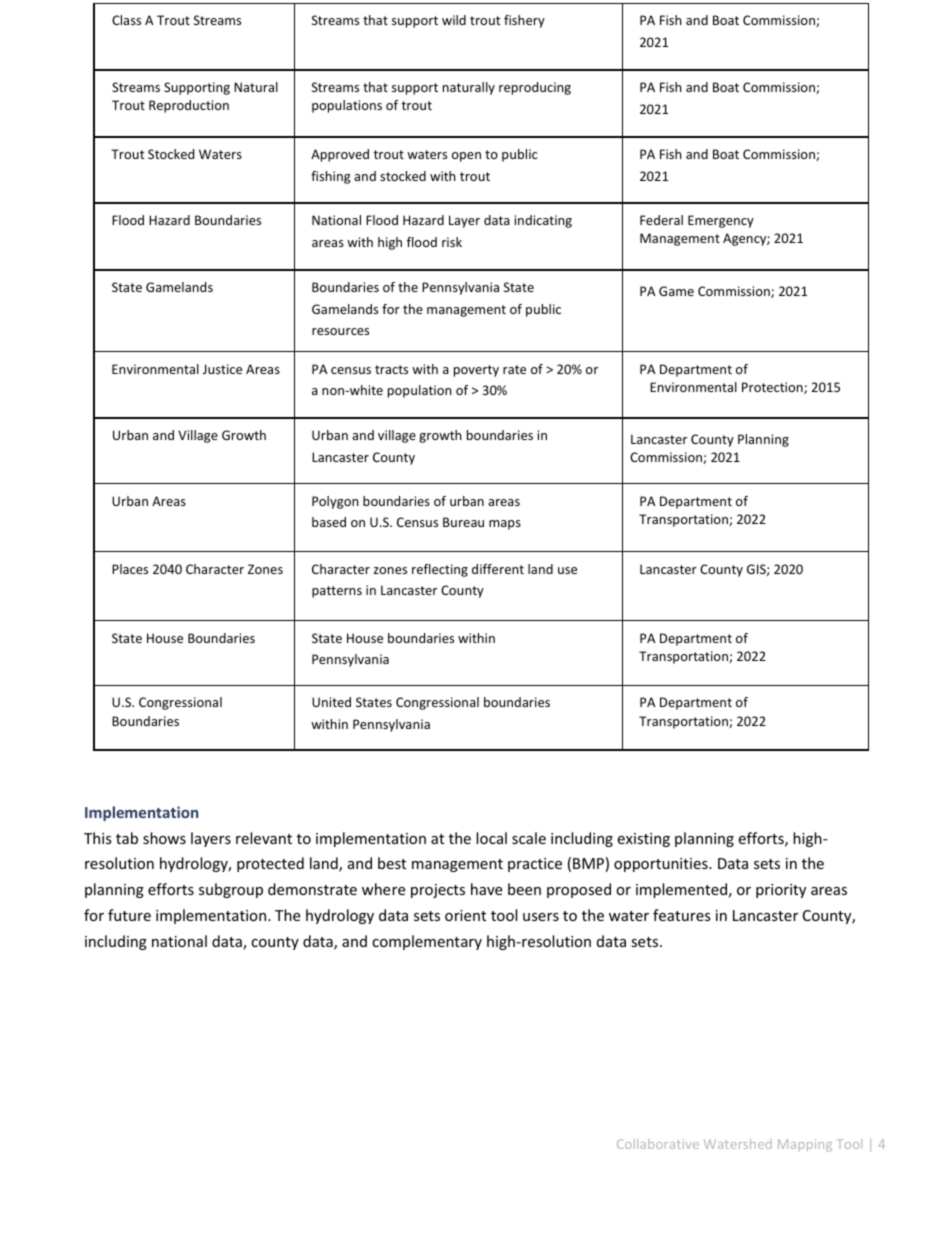  I want to click on future, so click(129, 915).
